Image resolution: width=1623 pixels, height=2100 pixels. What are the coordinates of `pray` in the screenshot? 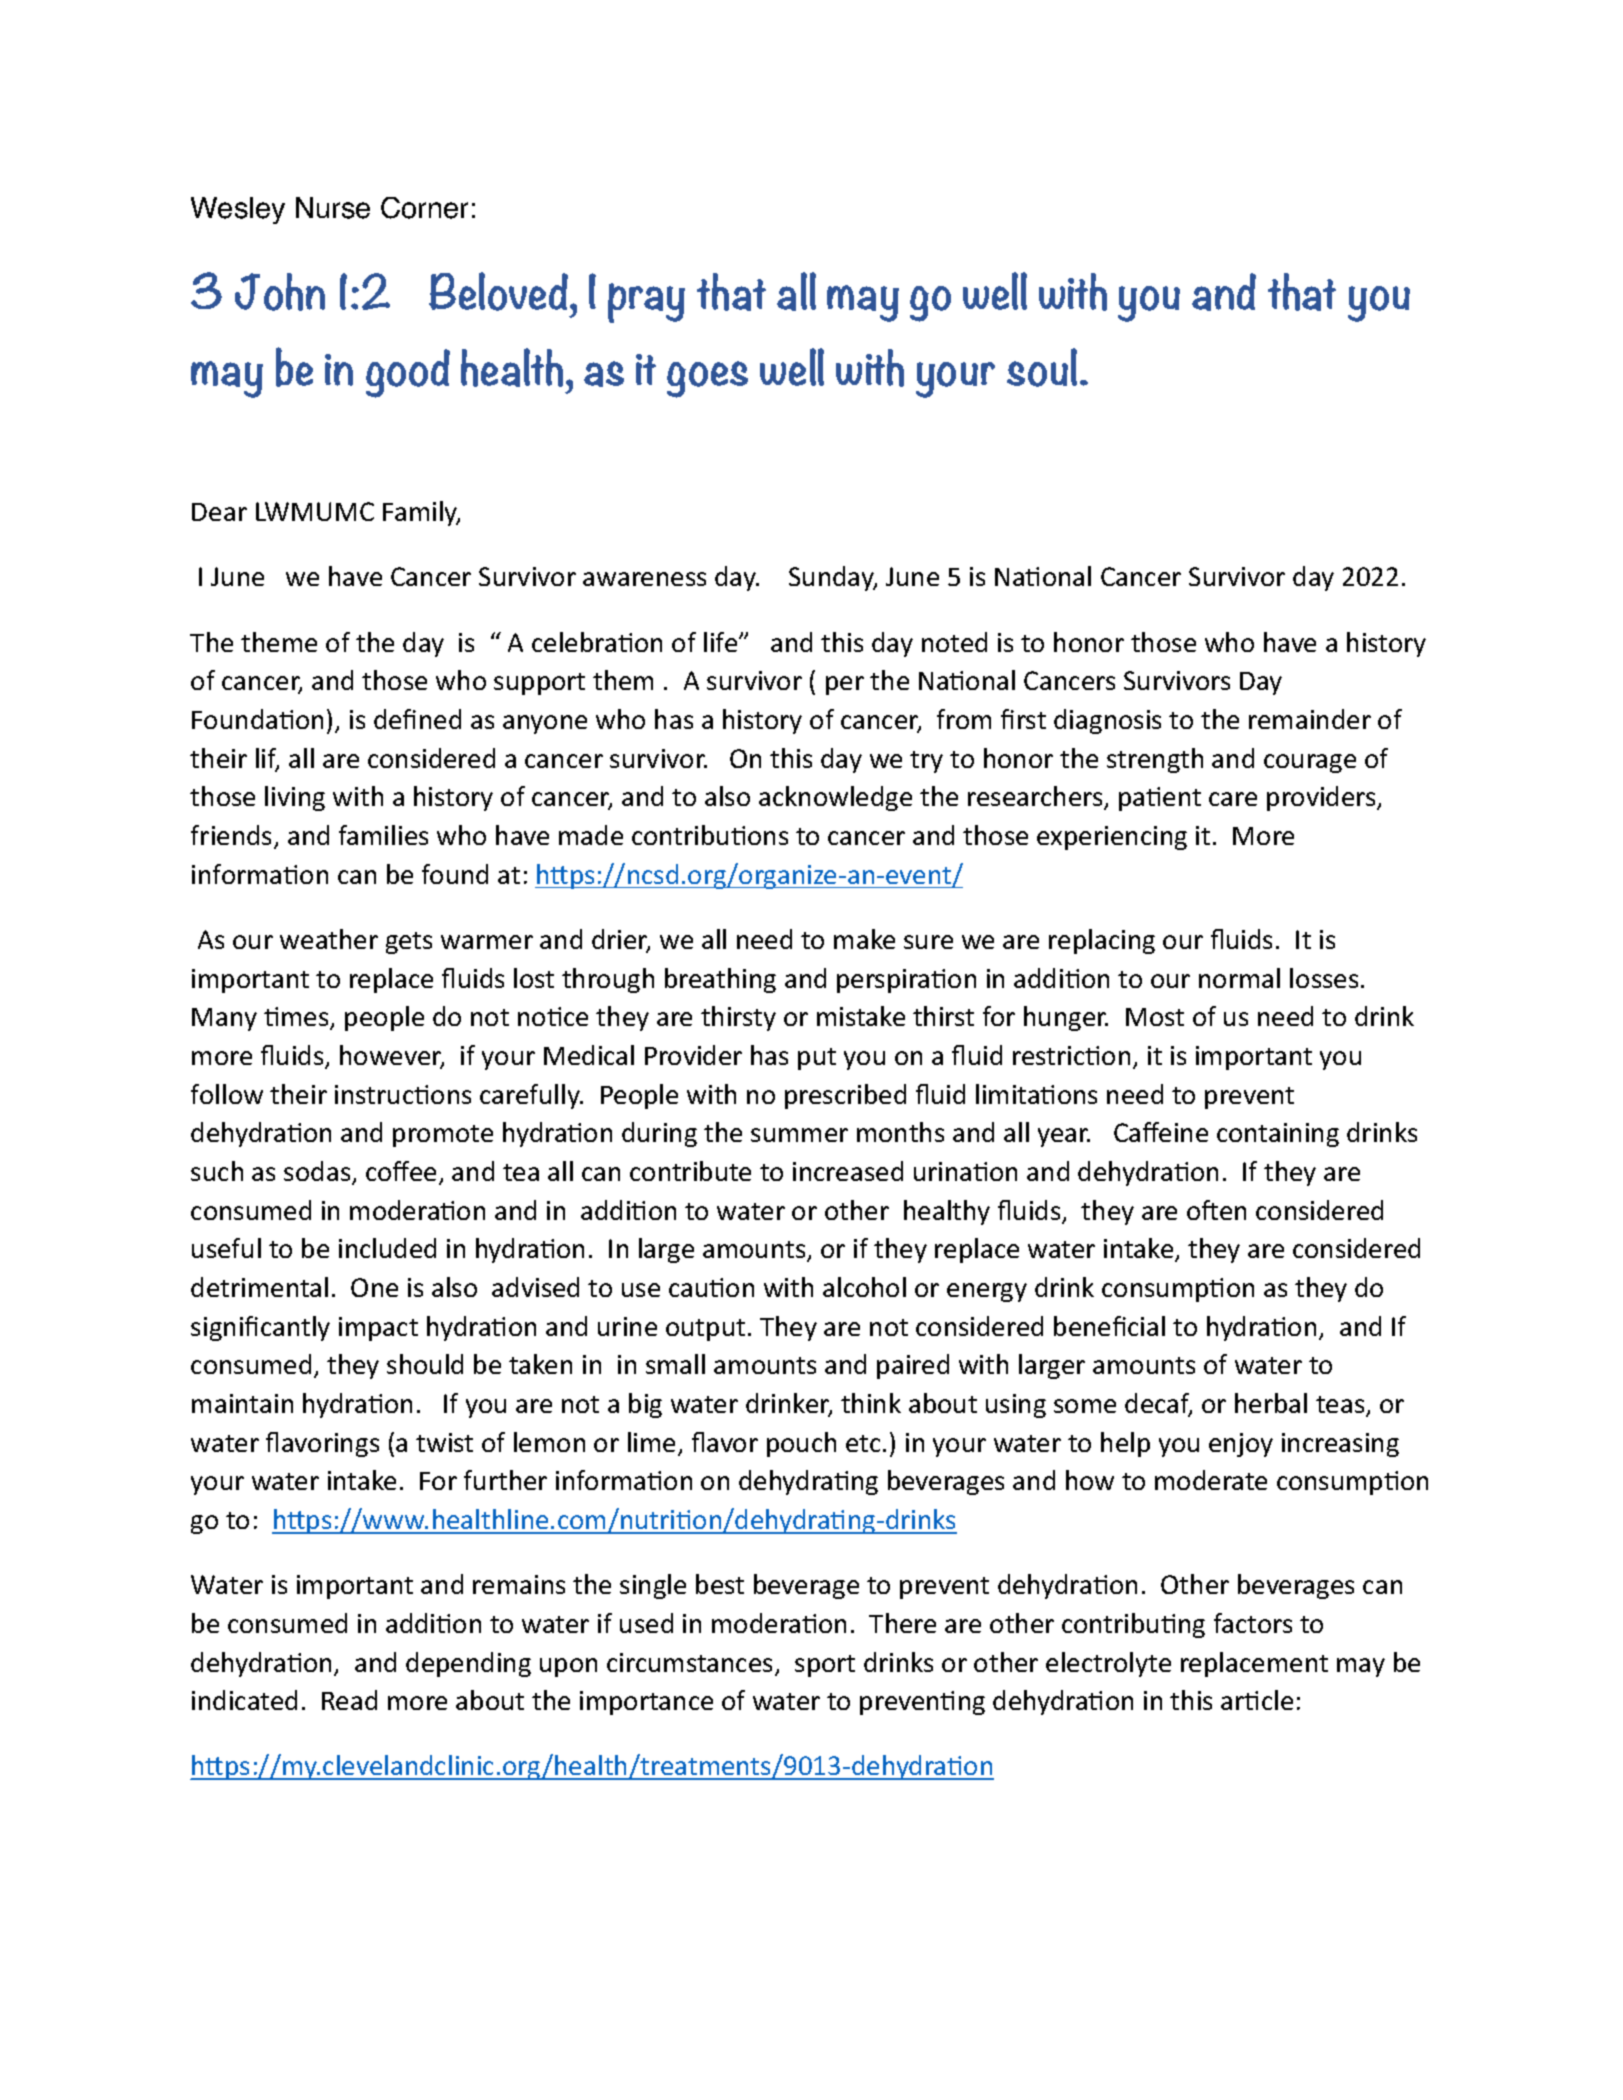 It's located at (646, 303).
